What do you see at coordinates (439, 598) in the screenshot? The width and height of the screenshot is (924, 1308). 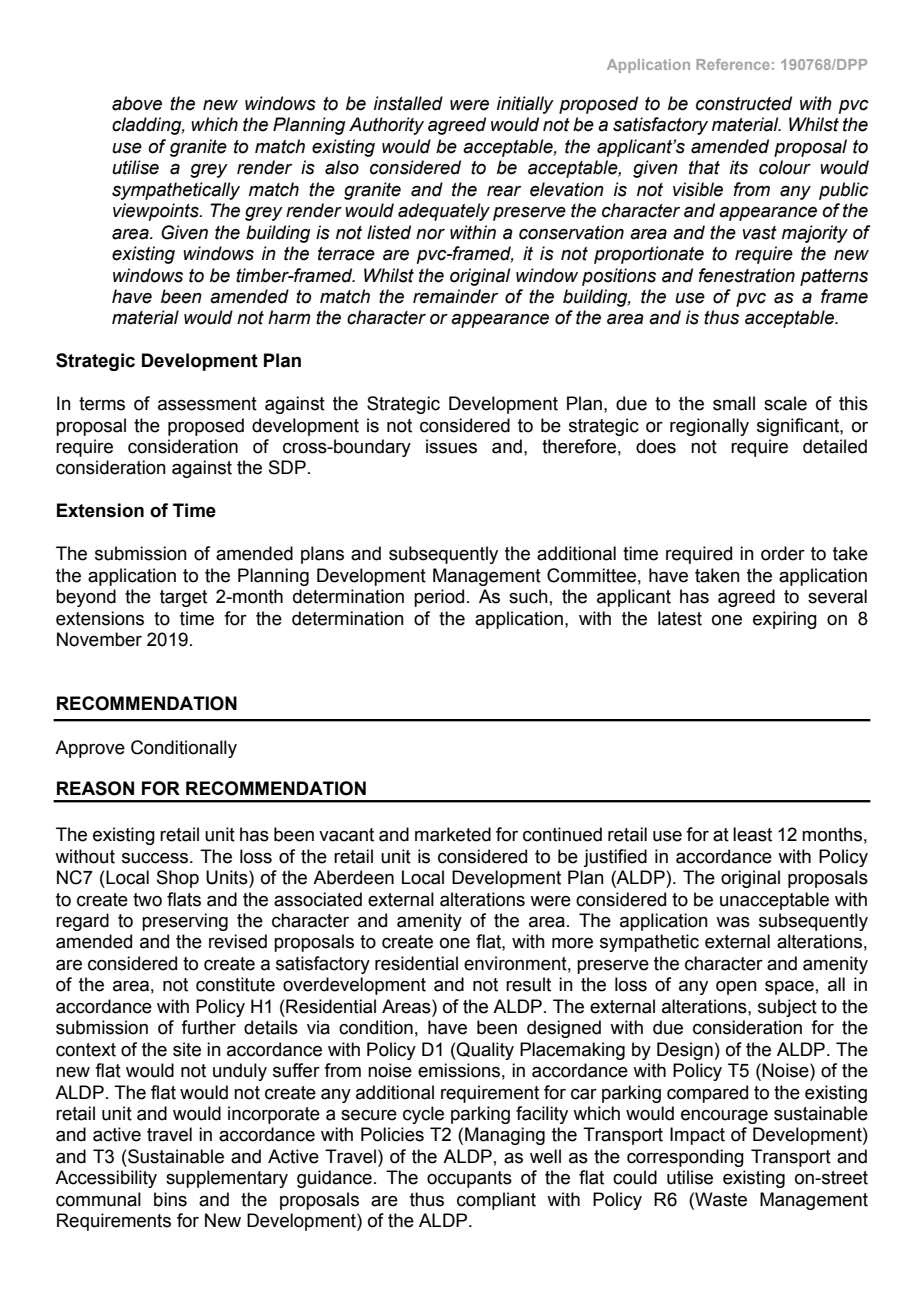 I see `period` at bounding box center [439, 598].
